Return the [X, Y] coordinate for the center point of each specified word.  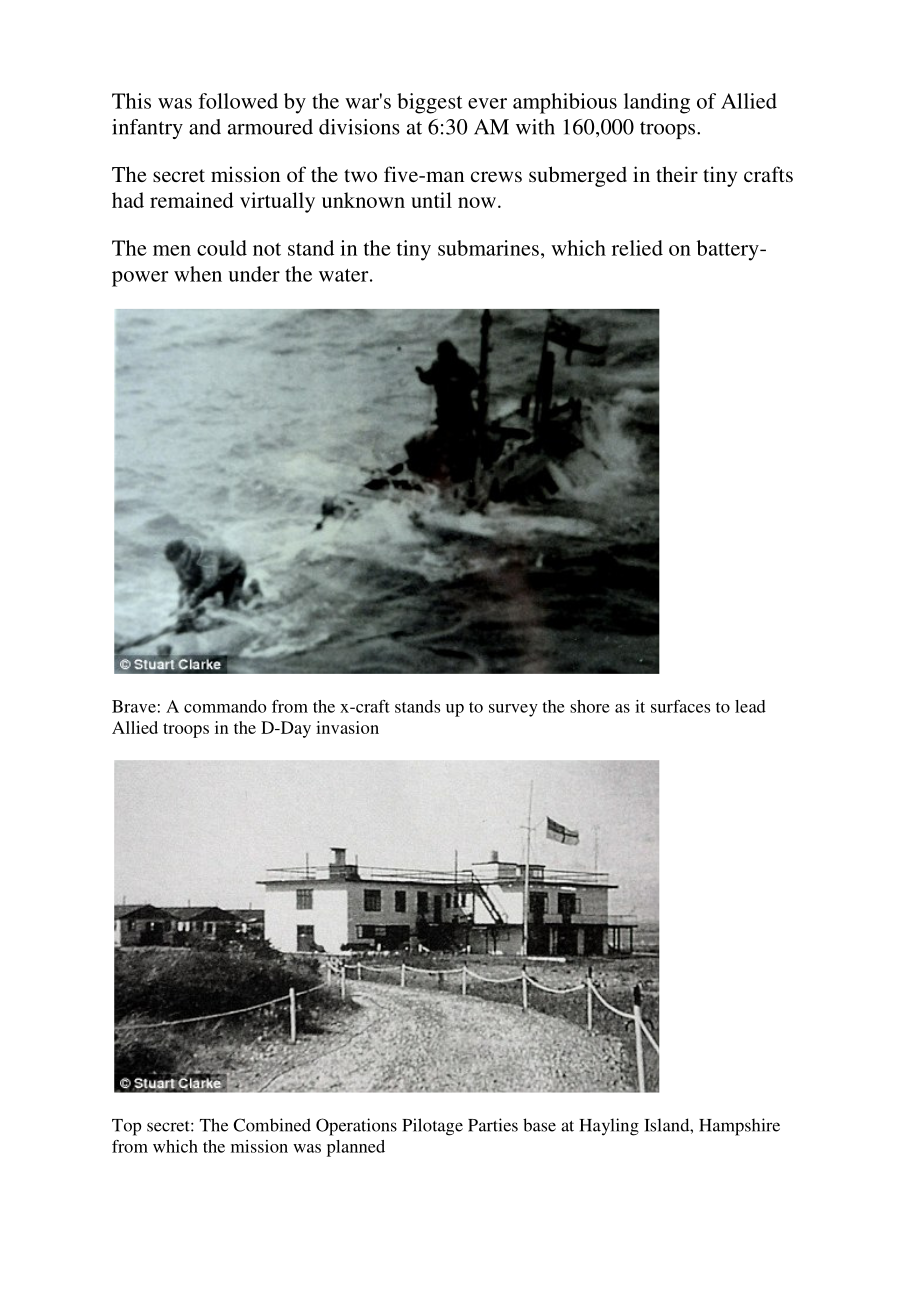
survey [513, 710]
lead [750, 706]
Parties [493, 1125]
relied [637, 248]
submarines [488, 248]
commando [225, 706]
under [254, 274]
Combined [272, 1125]
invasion [347, 727]
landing [657, 103]
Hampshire [739, 1127]
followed [238, 101]
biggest [429, 103]
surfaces [680, 706]
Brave [134, 706]
